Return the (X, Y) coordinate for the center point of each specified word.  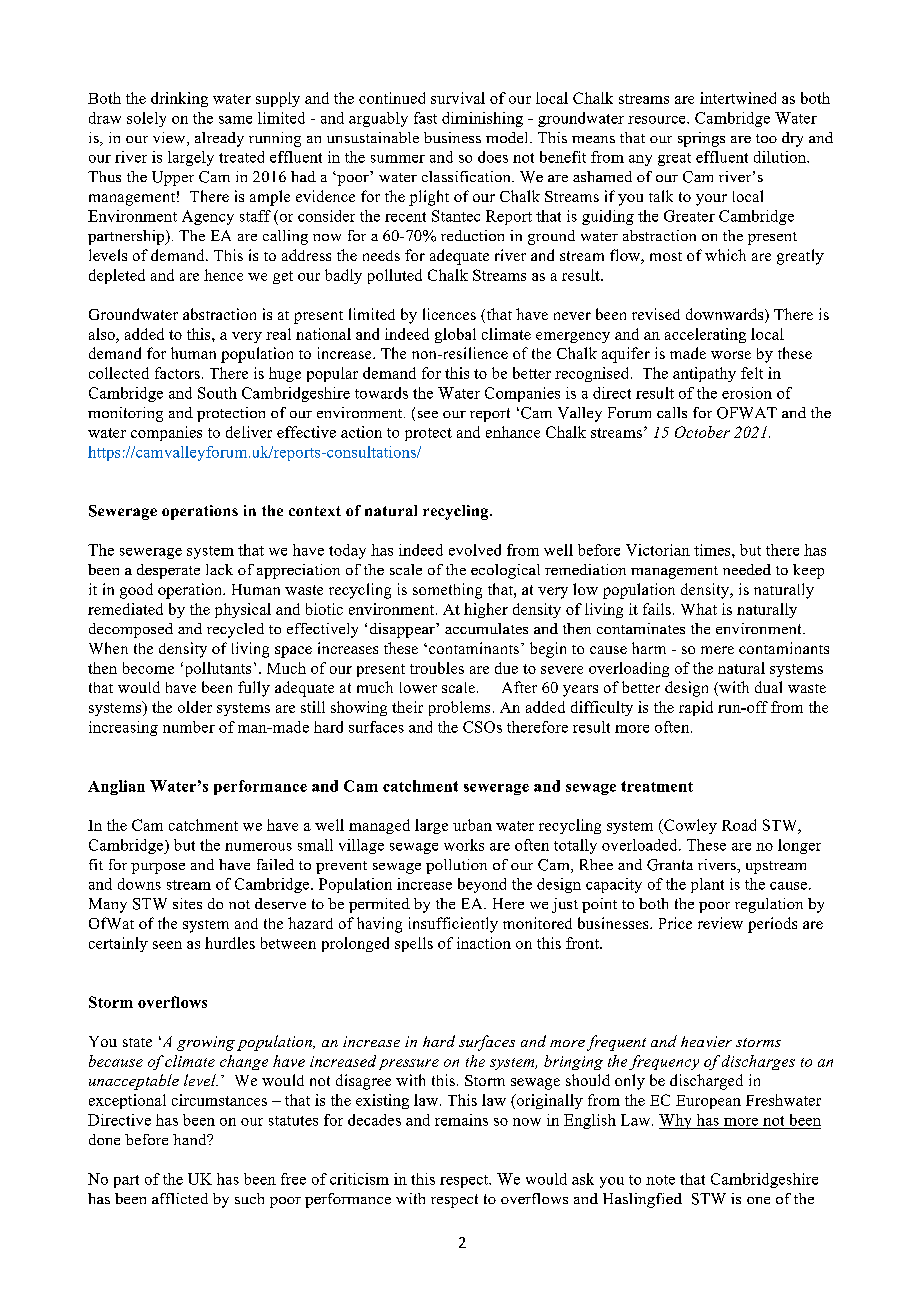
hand (191, 1139)
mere (717, 650)
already (219, 139)
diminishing (482, 119)
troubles (437, 668)
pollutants (216, 669)
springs (701, 139)
